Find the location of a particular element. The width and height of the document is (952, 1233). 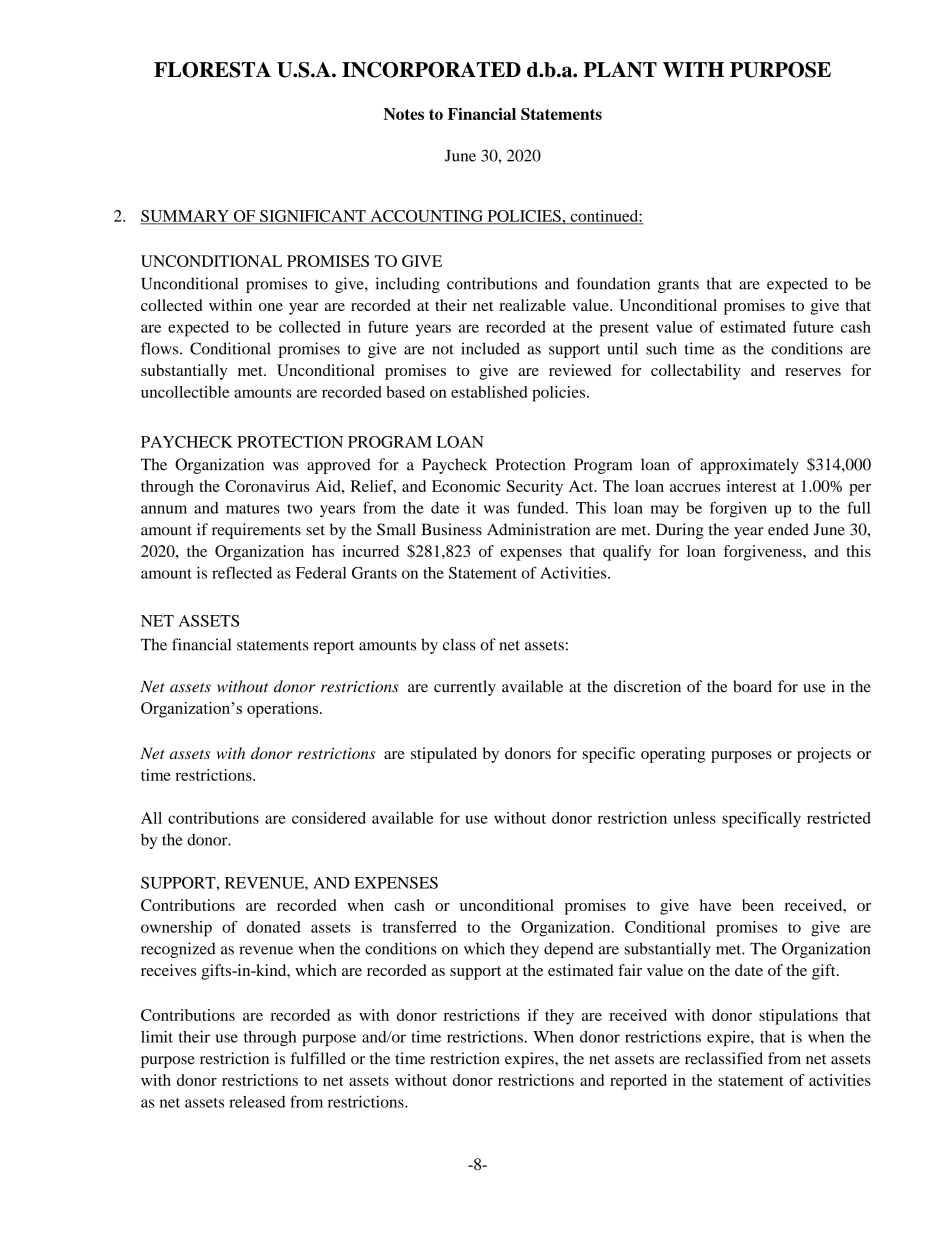

released is located at coordinates (257, 1102).
